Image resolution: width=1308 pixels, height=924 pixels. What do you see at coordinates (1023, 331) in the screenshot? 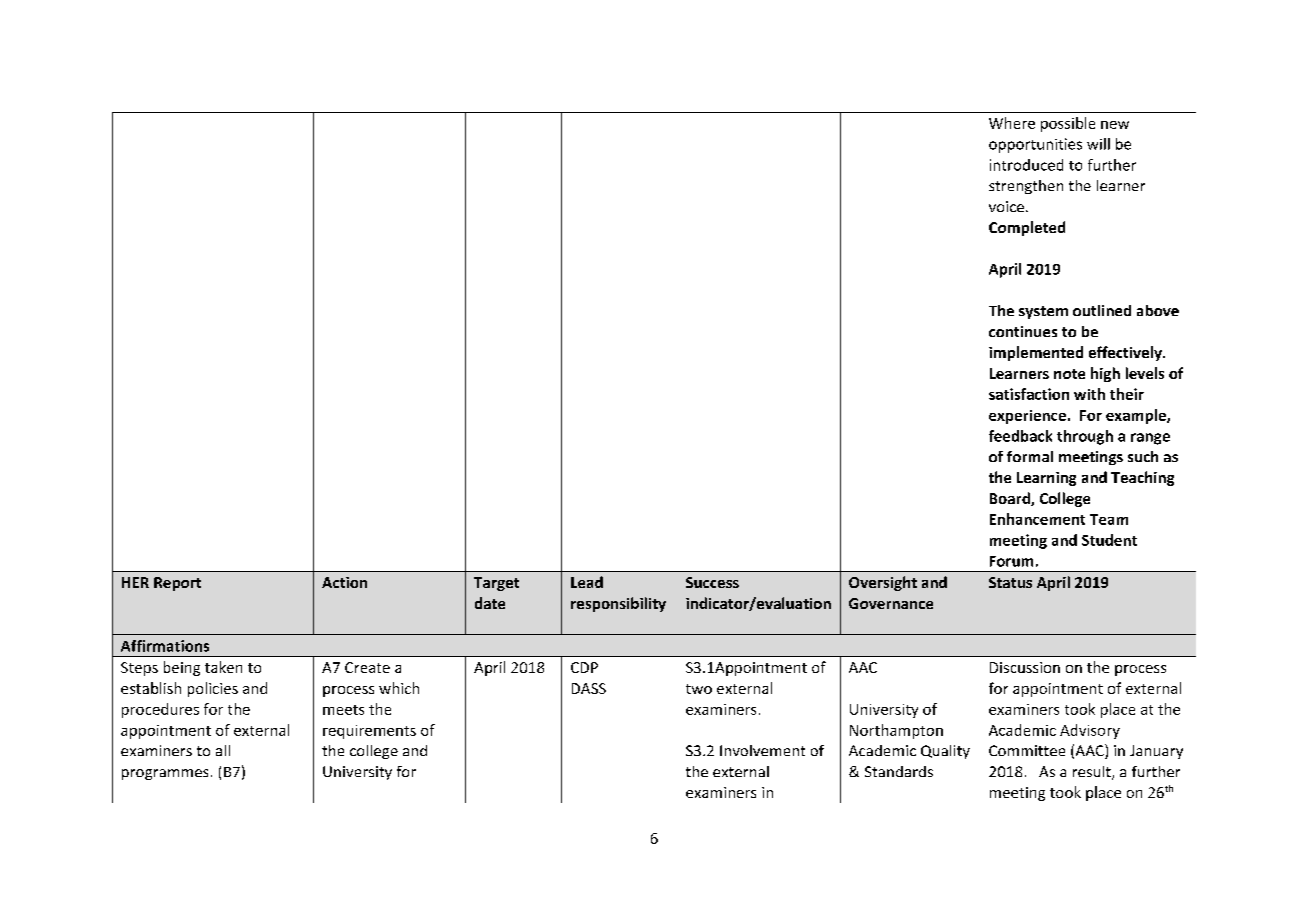
I see `continues` at bounding box center [1023, 331].
